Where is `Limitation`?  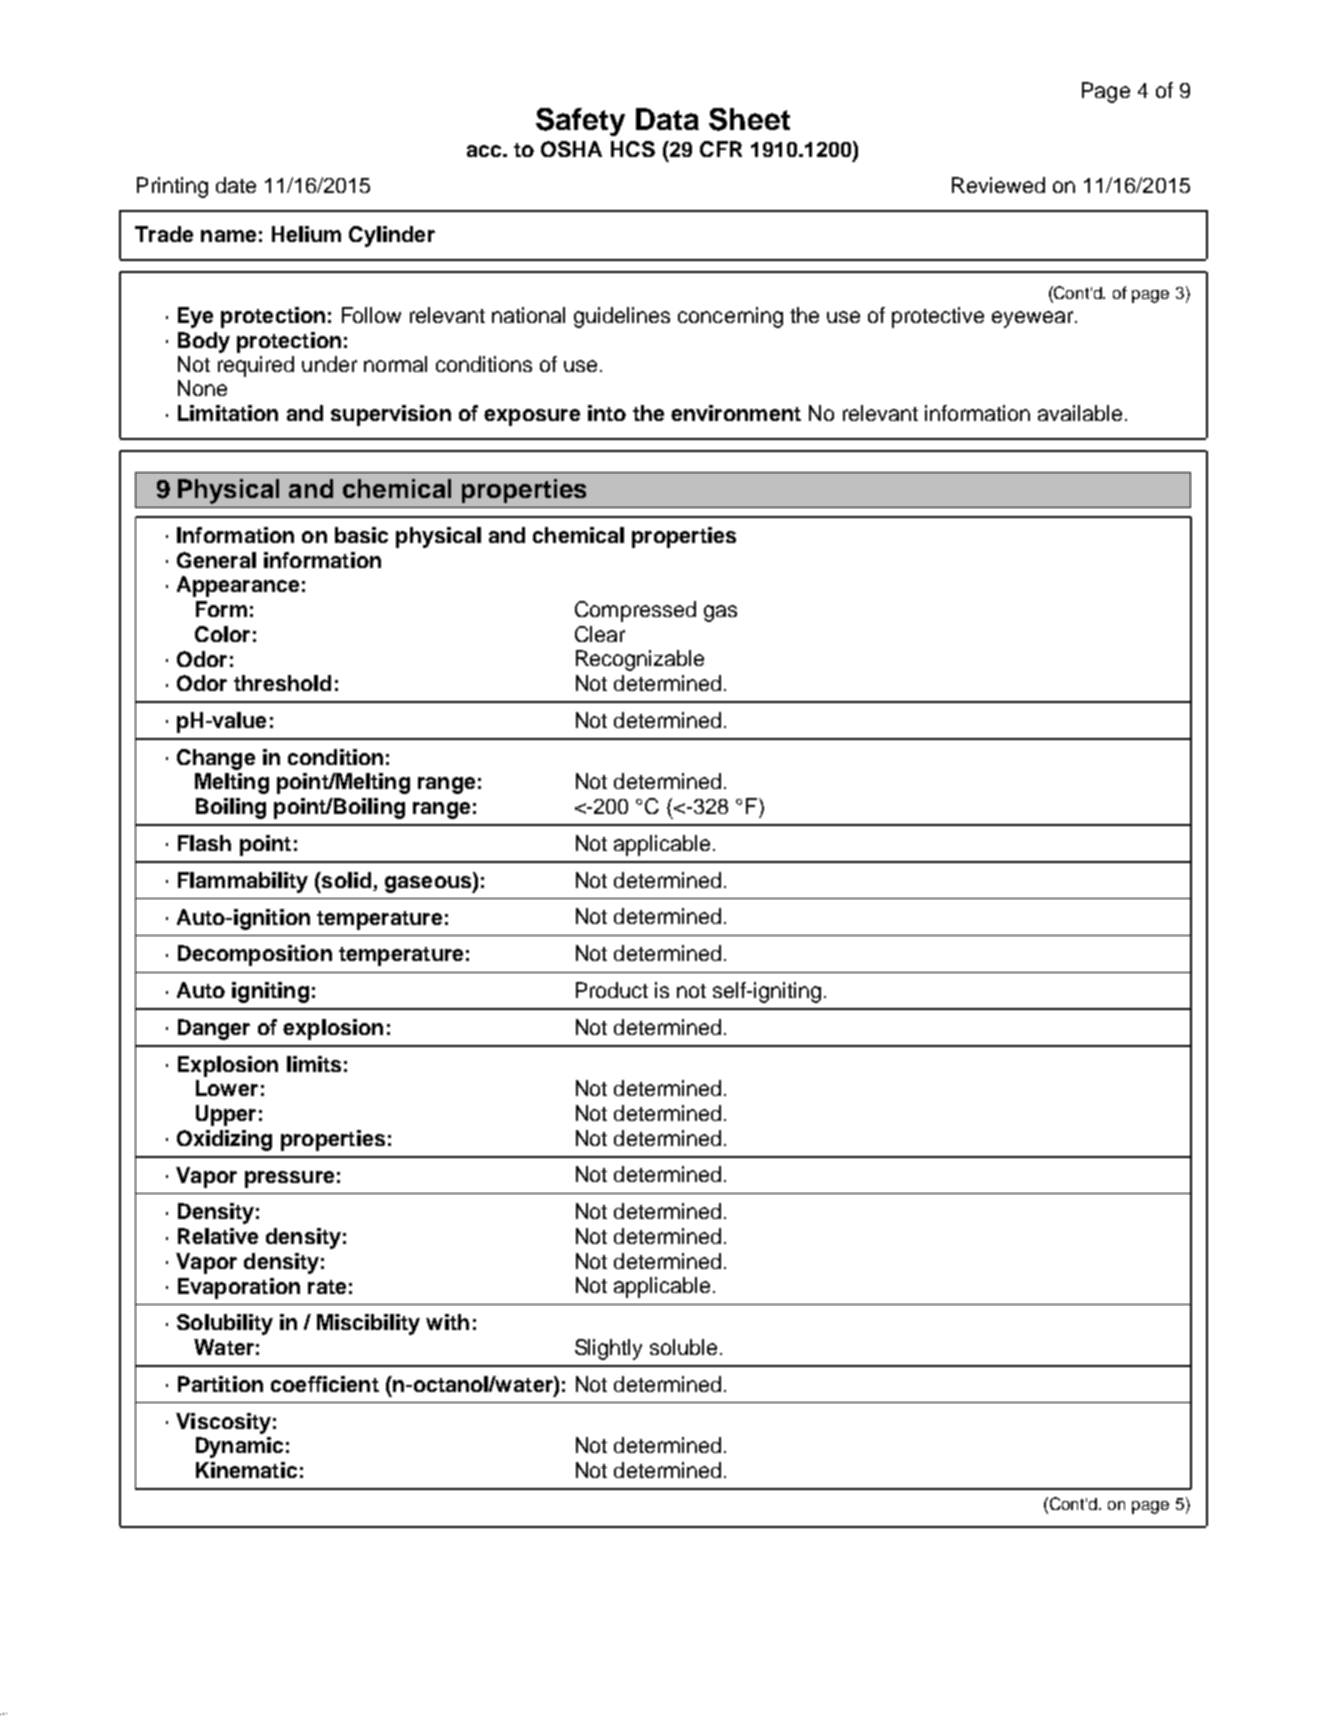
Limitation is located at coordinates (228, 413).
